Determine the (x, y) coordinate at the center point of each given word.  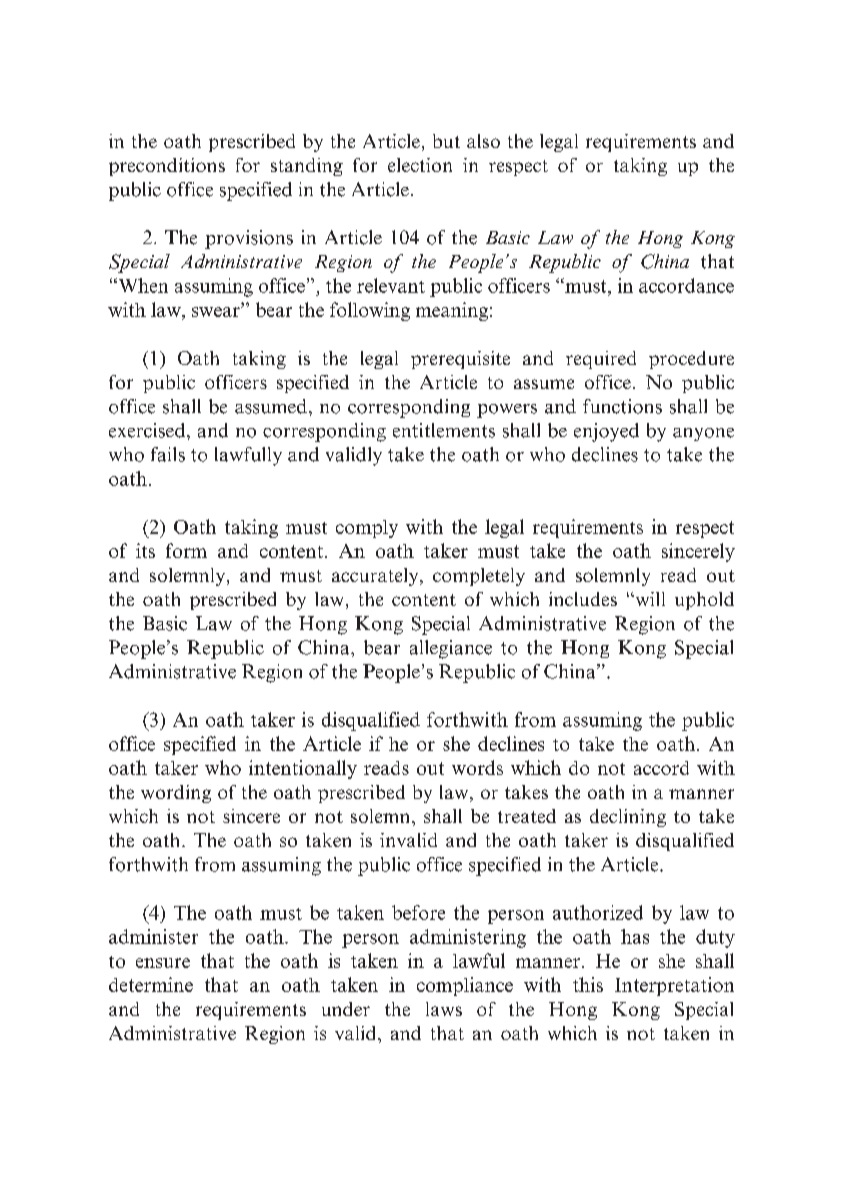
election (420, 165)
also (483, 141)
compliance (465, 986)
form (186, 550)
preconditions (167, 167)
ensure (163, 963)
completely (479, 577)
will (649, 599)
